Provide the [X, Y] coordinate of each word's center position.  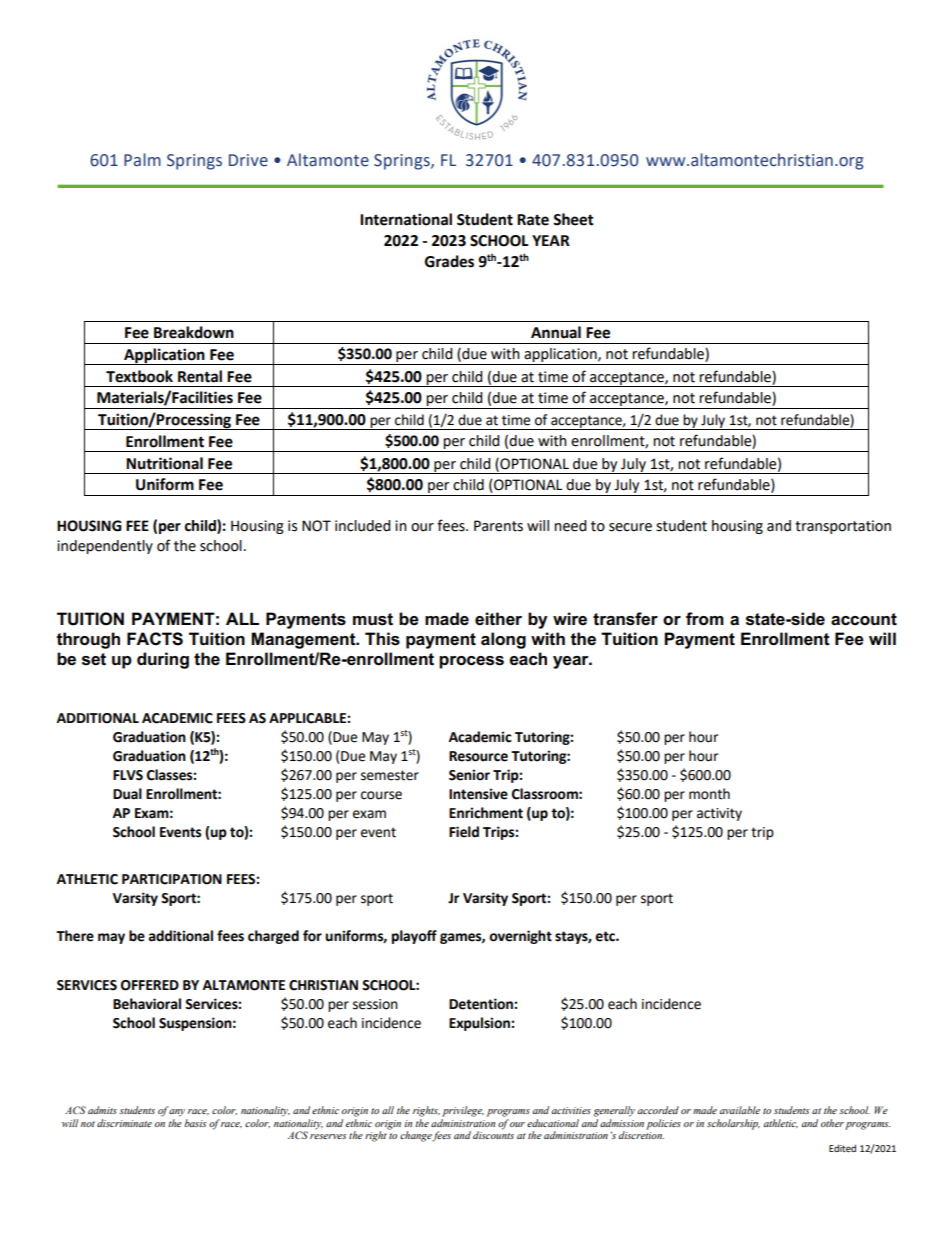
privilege [463, 1111]
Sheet [573, 219]
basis [195, 1123]
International [406, 219]
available [740, 1110]
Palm [142, 160]
